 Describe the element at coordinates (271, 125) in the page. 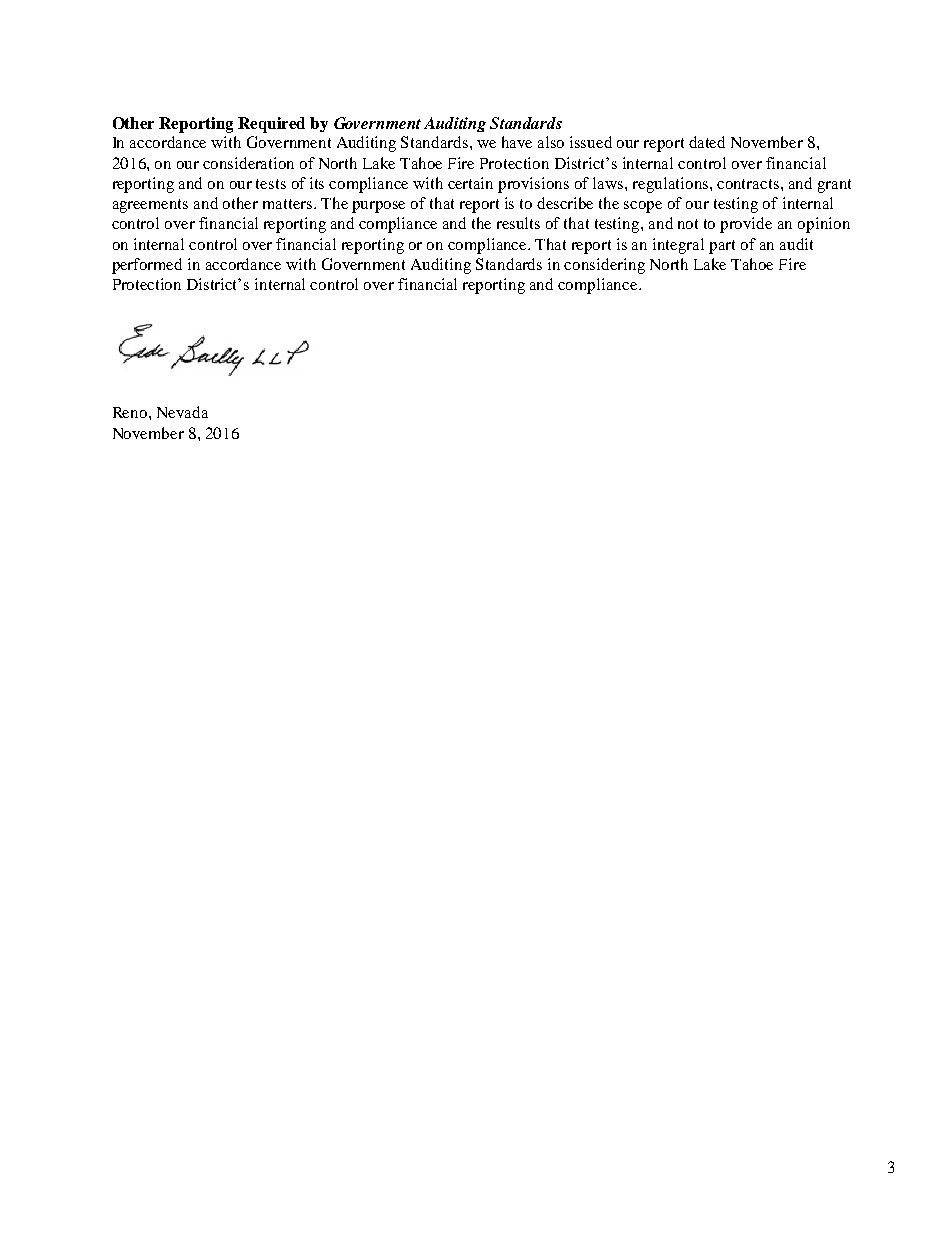

I see `Required` at that location.
